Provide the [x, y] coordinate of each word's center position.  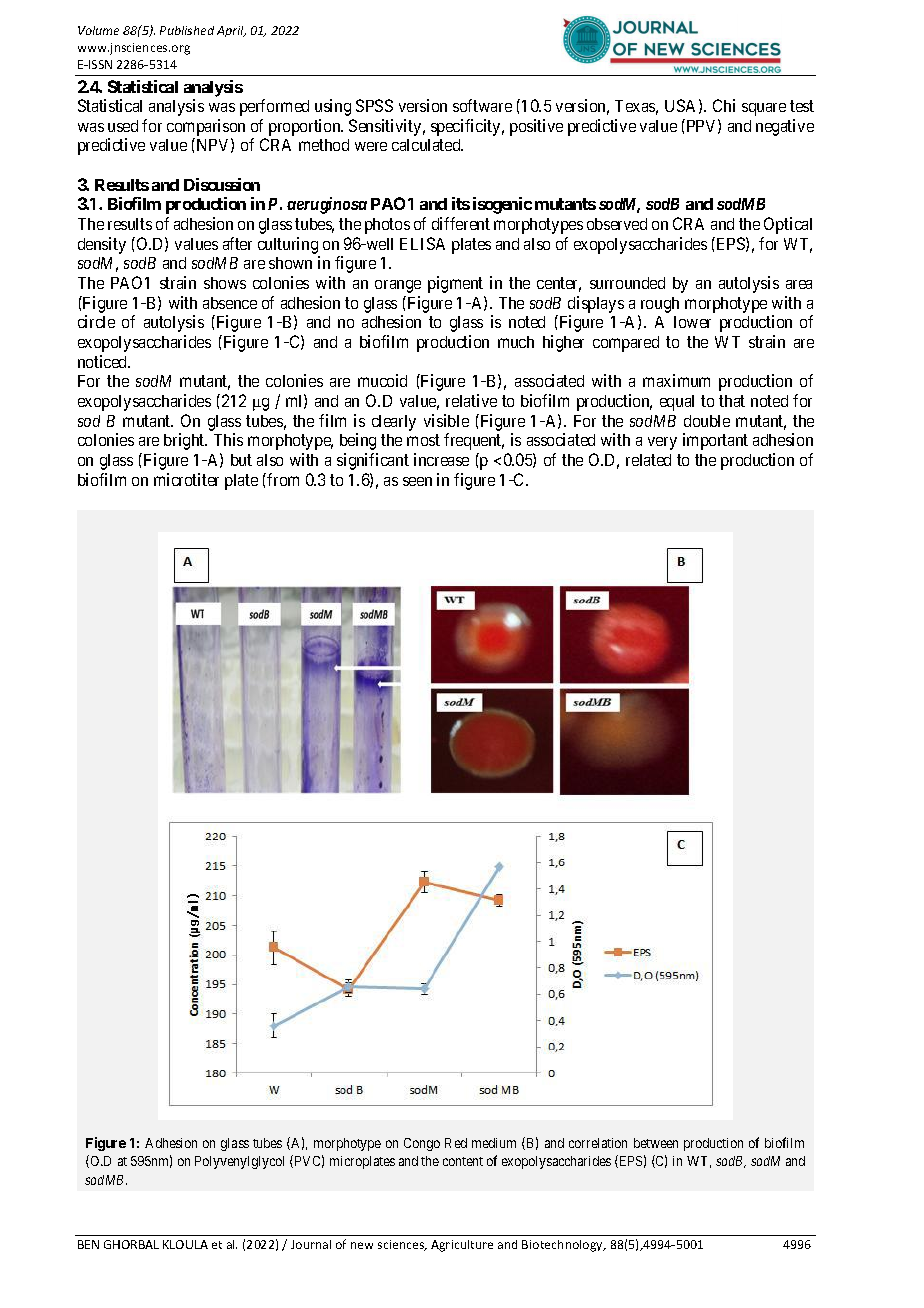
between [656, 1143]
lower [692, 322]
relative [471, 400]
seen [417, 481]
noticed [104, 361]
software [482, 105]
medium [494, 1143]
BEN [88, 1244]
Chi [724, 105]
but [241, 460]
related [648, 460]
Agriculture [462, 1246]
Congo [422, 1144]
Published [187, 30]
